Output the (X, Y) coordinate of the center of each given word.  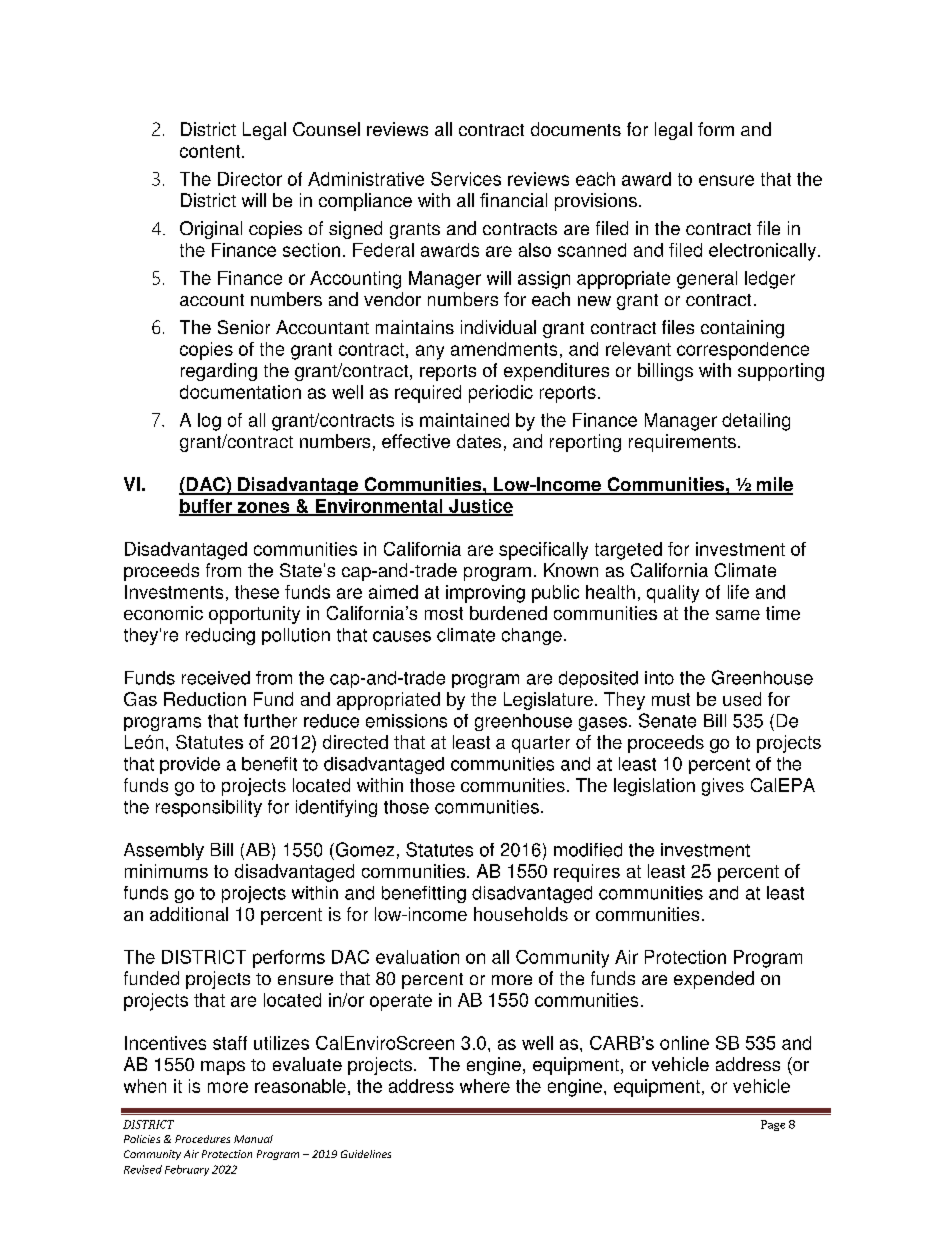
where (485, 1086)
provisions (596, 202)
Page (773, 1125)
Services (466, 179)
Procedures (202, 1139)
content (211, 151)
